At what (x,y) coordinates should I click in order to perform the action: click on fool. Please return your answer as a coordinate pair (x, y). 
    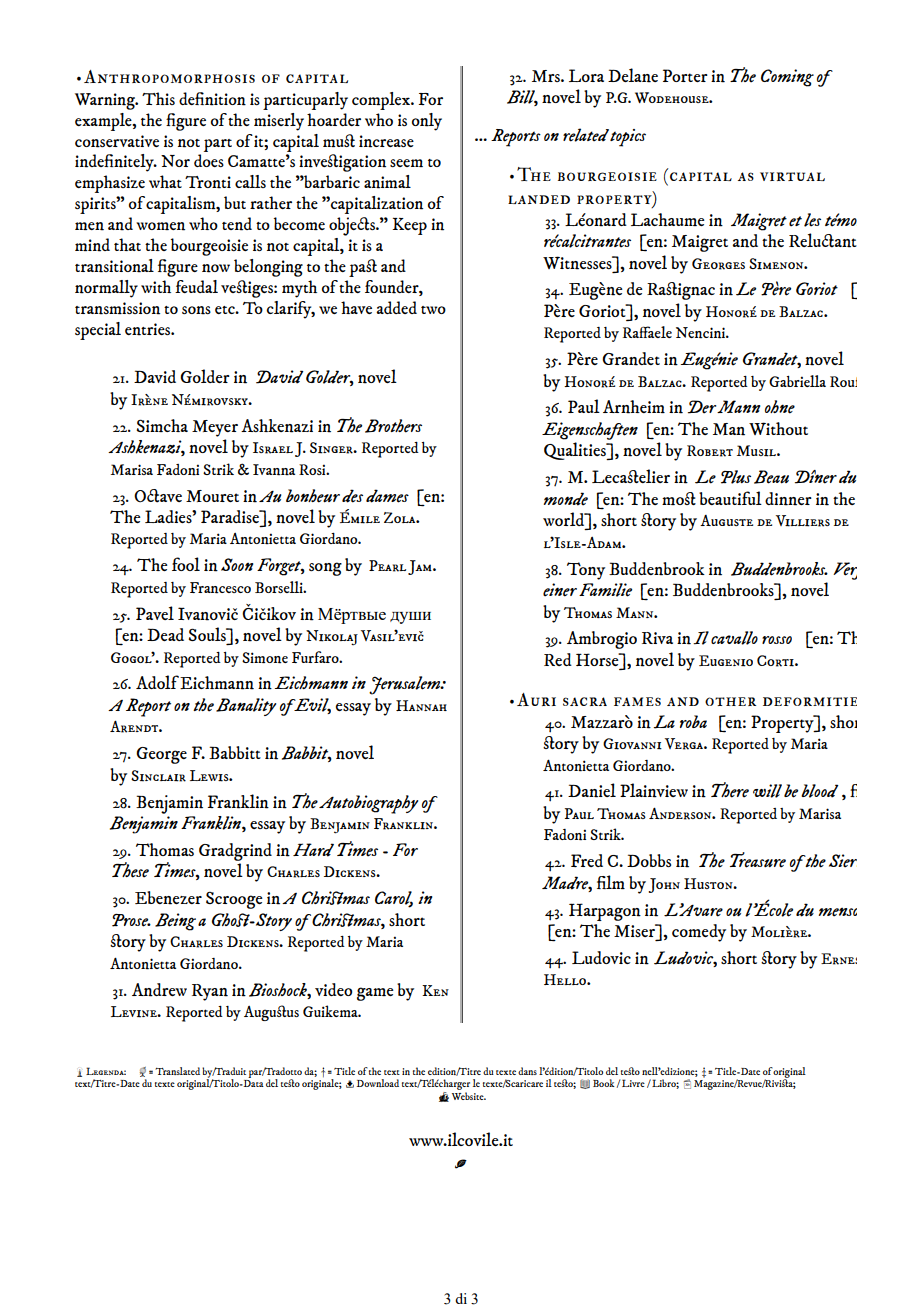
    Looking at the image, I should click on (186, 564).
